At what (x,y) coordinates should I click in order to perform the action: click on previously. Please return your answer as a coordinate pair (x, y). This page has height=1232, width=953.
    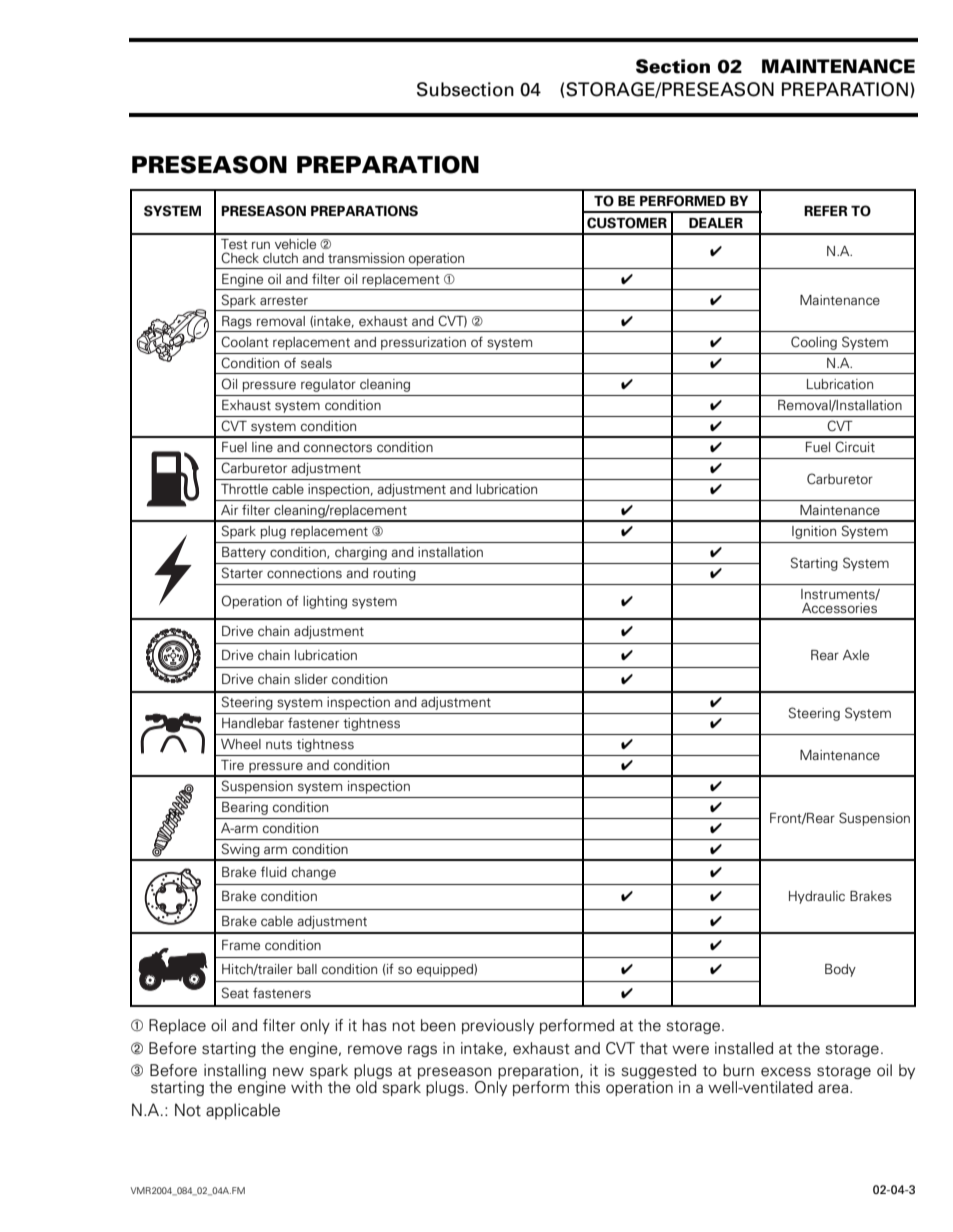
    Looking at the image, I should click on (498, 1026).
